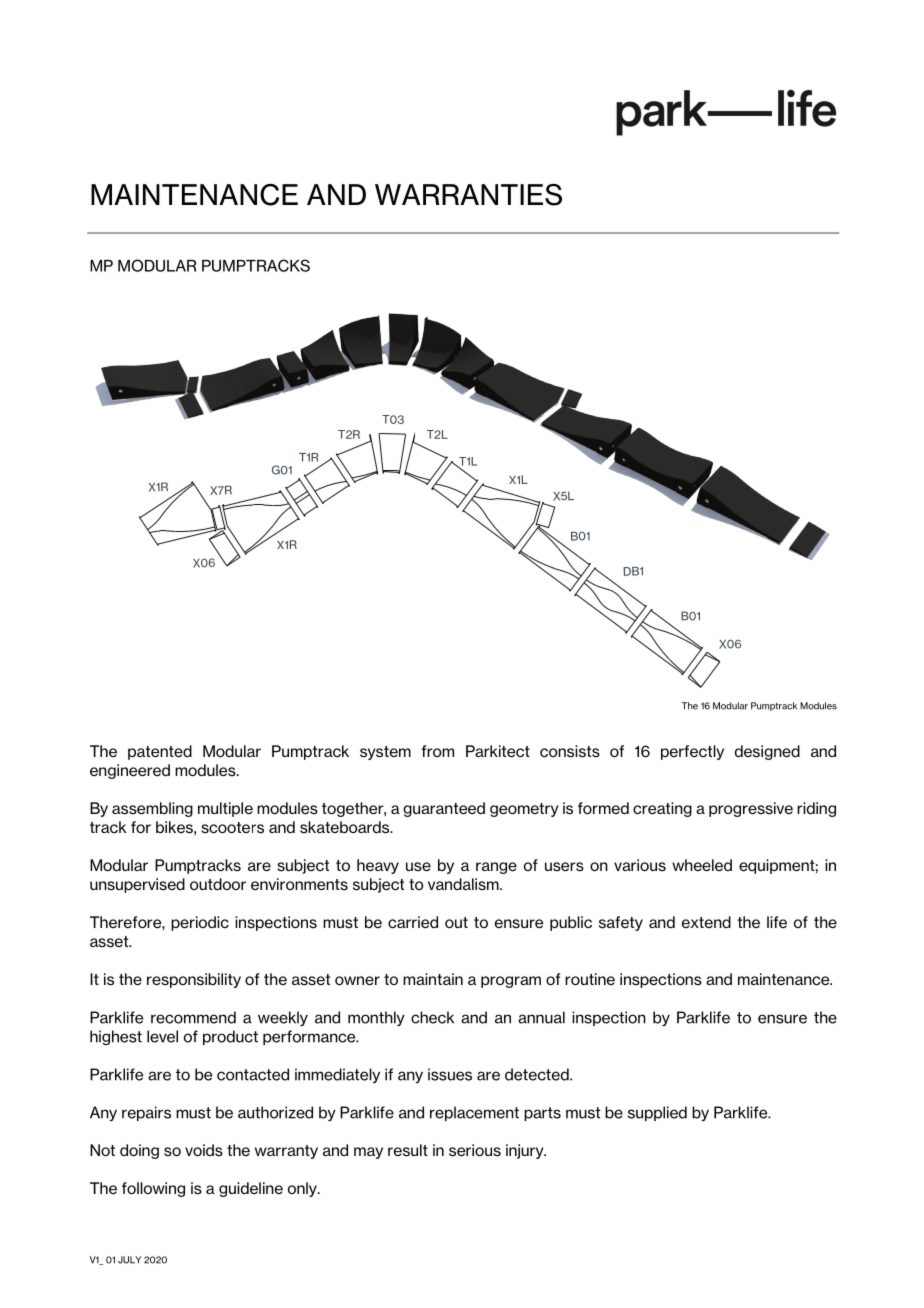 The width and height of the screenshot is (924, 1308). What do you see at coordinates (153, 1189) in the screenshot?
I see `following` at bounding box center [153, 1189].
